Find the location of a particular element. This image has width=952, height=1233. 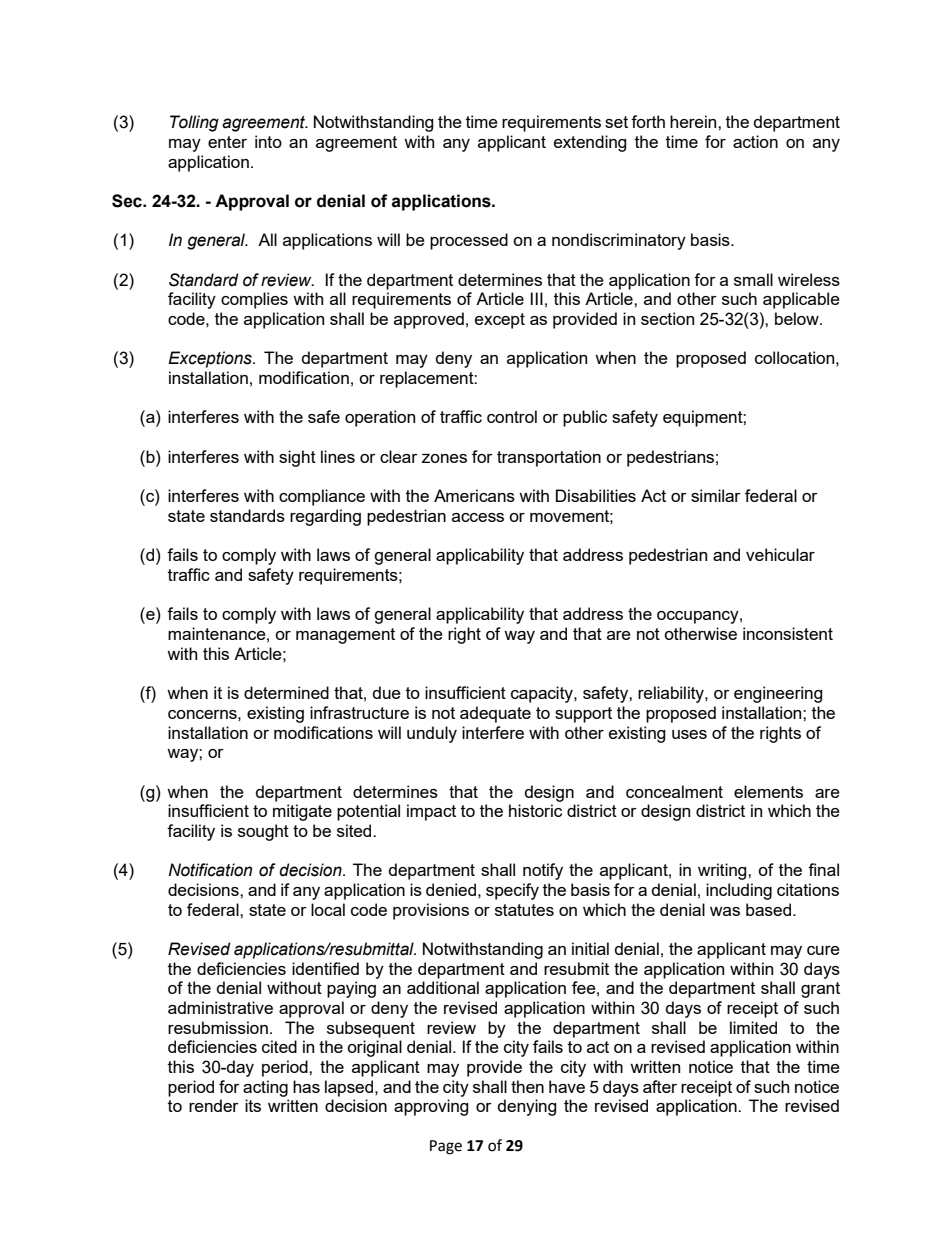

into is located at coordinates (268, 141).
